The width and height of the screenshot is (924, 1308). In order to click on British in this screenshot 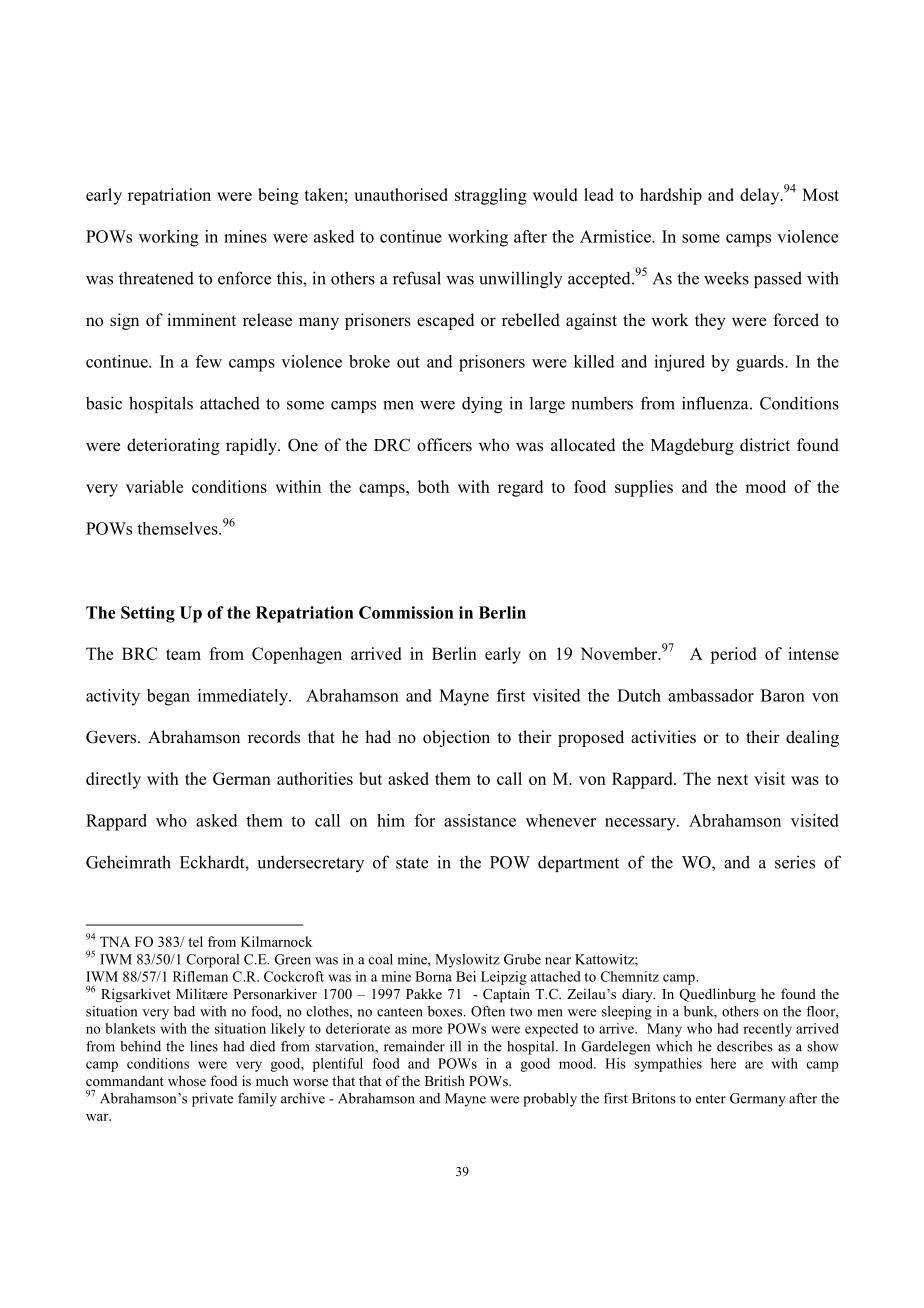, I will do `click(445, 1080)`.
